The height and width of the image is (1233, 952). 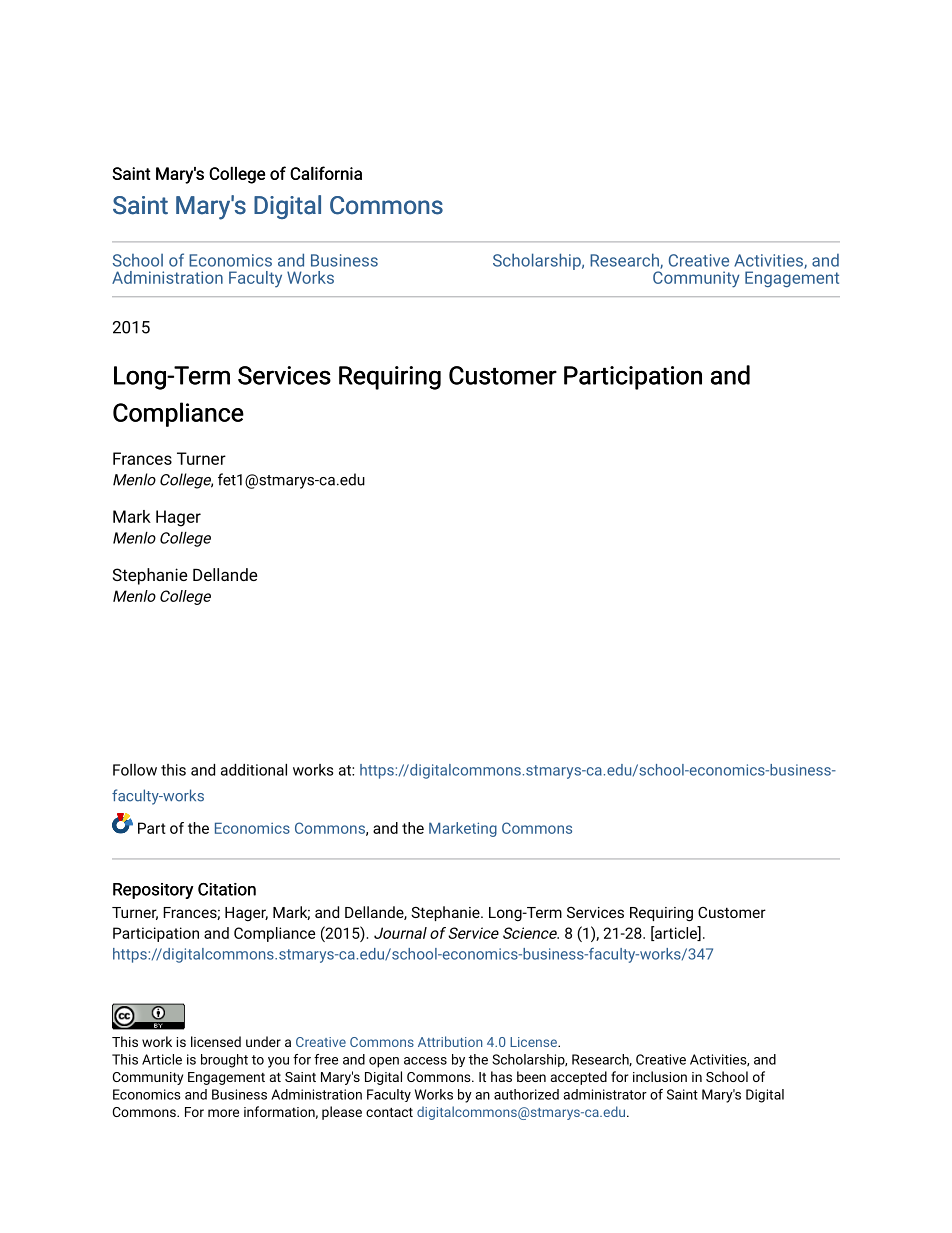 What do you see at coordinates (254, 770) in the image?
I see `additional` at bounding box center [254, 770].
